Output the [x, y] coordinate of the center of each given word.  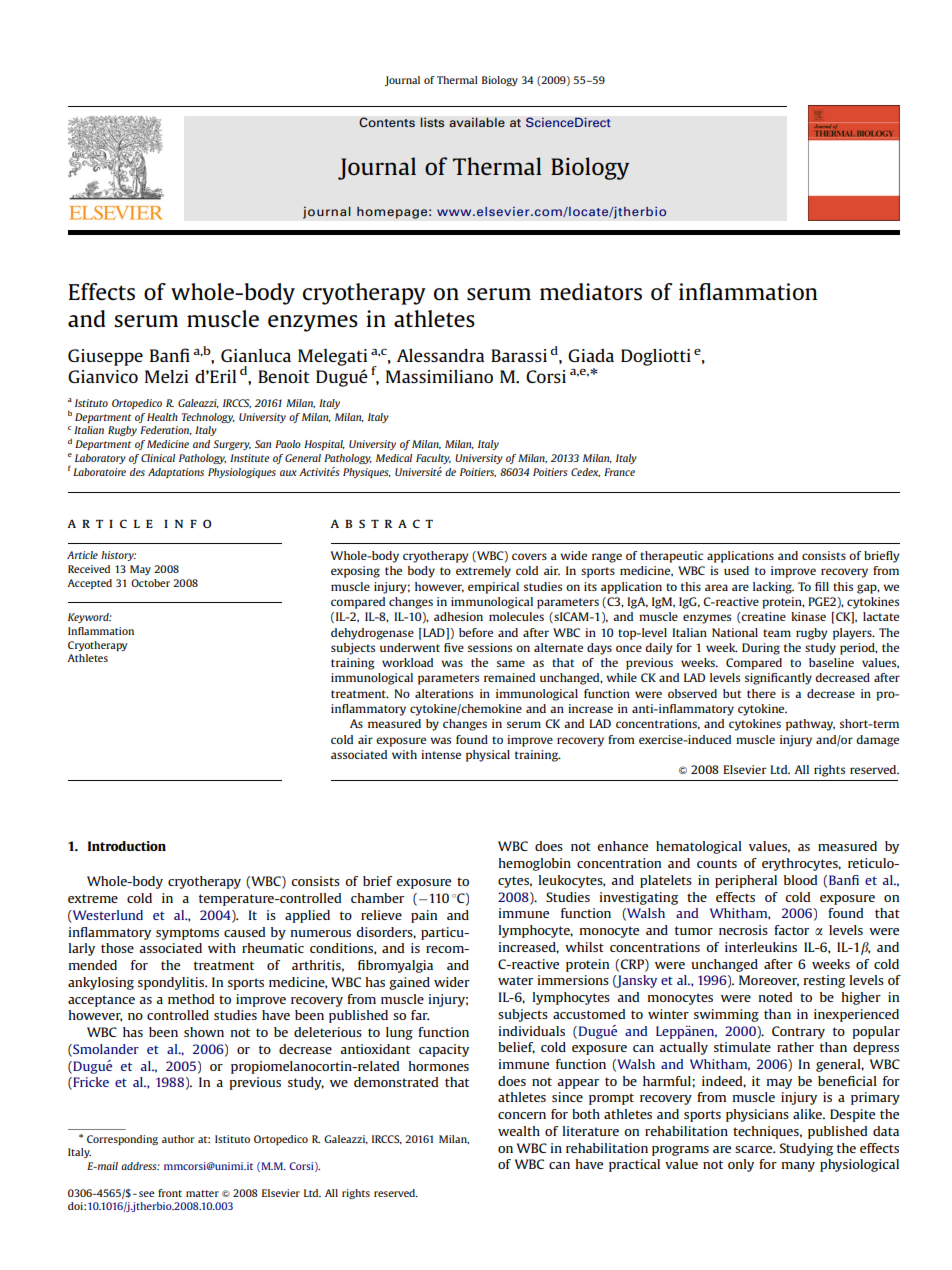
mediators [591, 291]
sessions [490, 647]
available [477, 122]
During [761, 649]
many [798, 1167]
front [170, 1193]
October [150, 583]
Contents [387, 122]
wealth [519, 1131]
